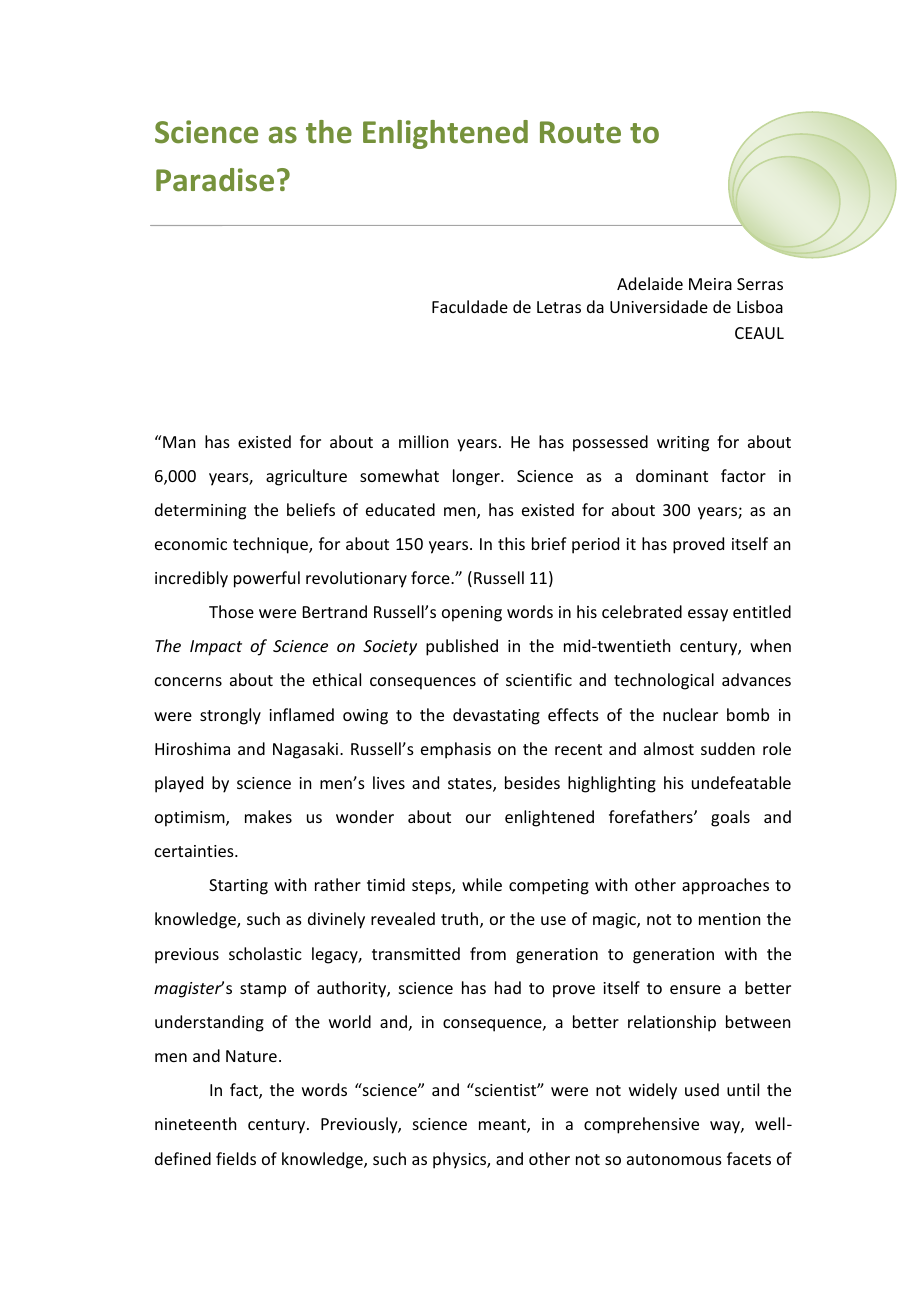 Image resolution: width=924 pixels, height=1308 pixels. I want to click on nineteenth, so click(195, 1123).
